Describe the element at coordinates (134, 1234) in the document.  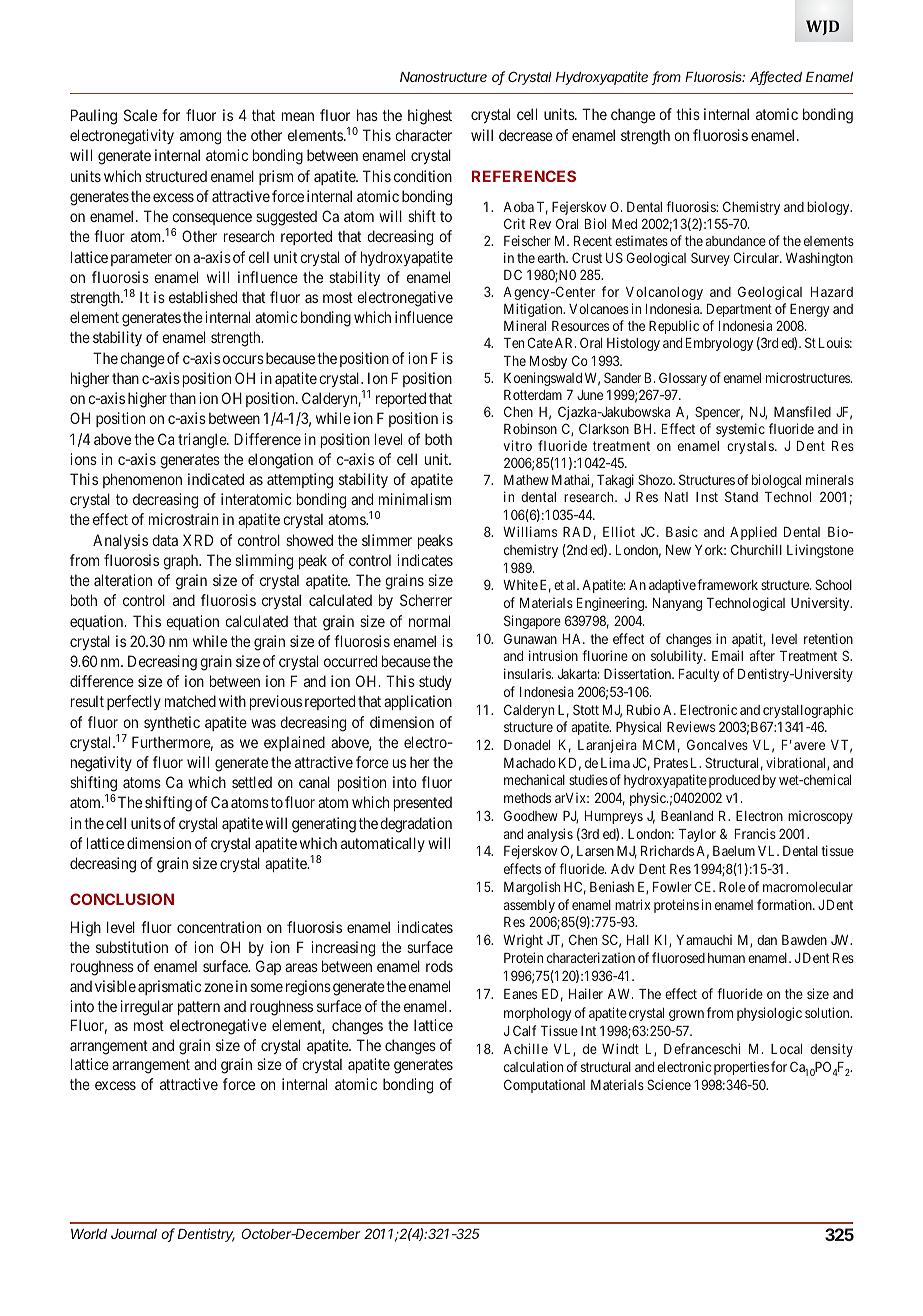
I see `Journal` at that location.
